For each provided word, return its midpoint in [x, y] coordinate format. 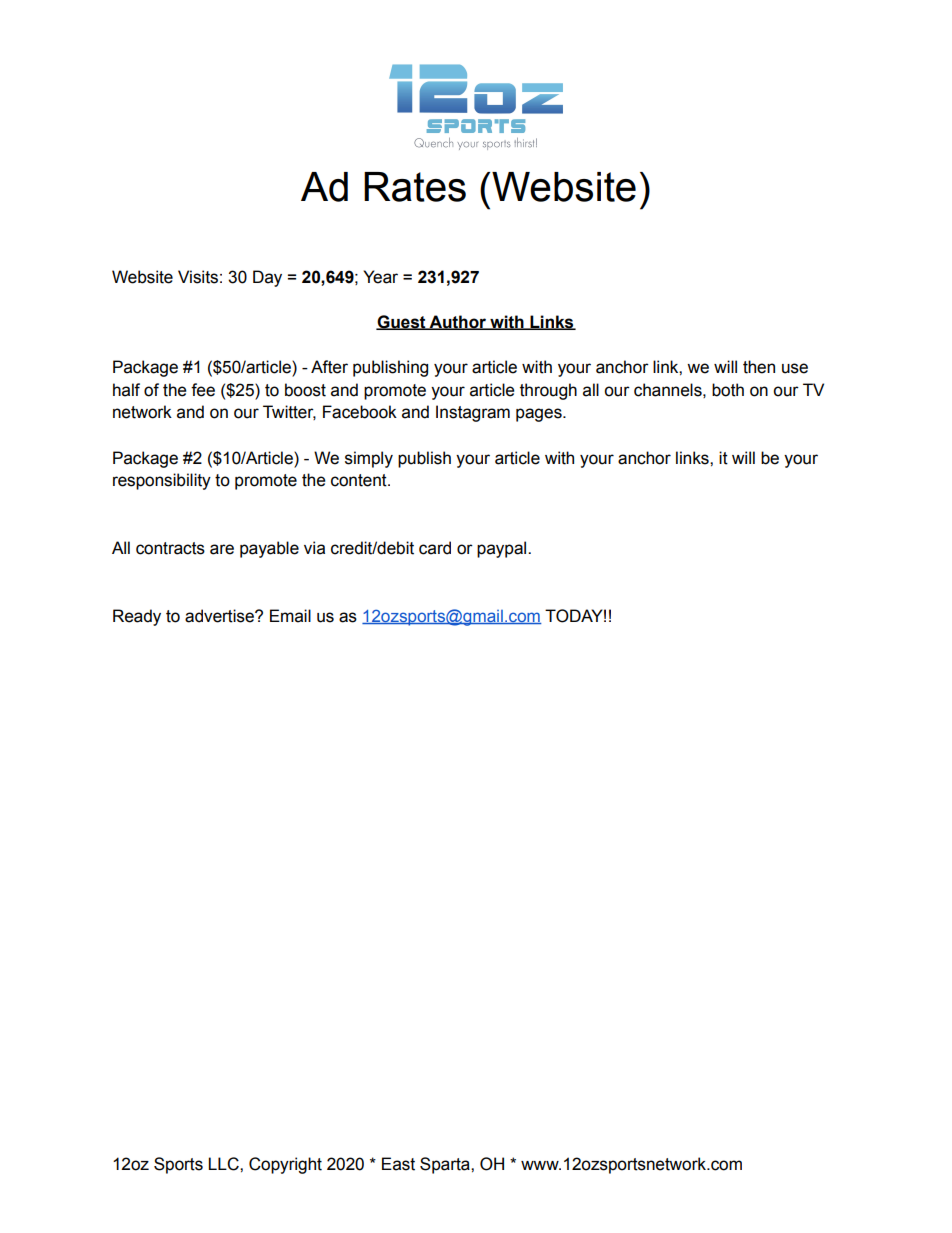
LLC [224, 1164]
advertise [220, 616]
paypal [503, 549]
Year [380, 277]
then [759, 367]
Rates [415, 187]
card [435, 548]
